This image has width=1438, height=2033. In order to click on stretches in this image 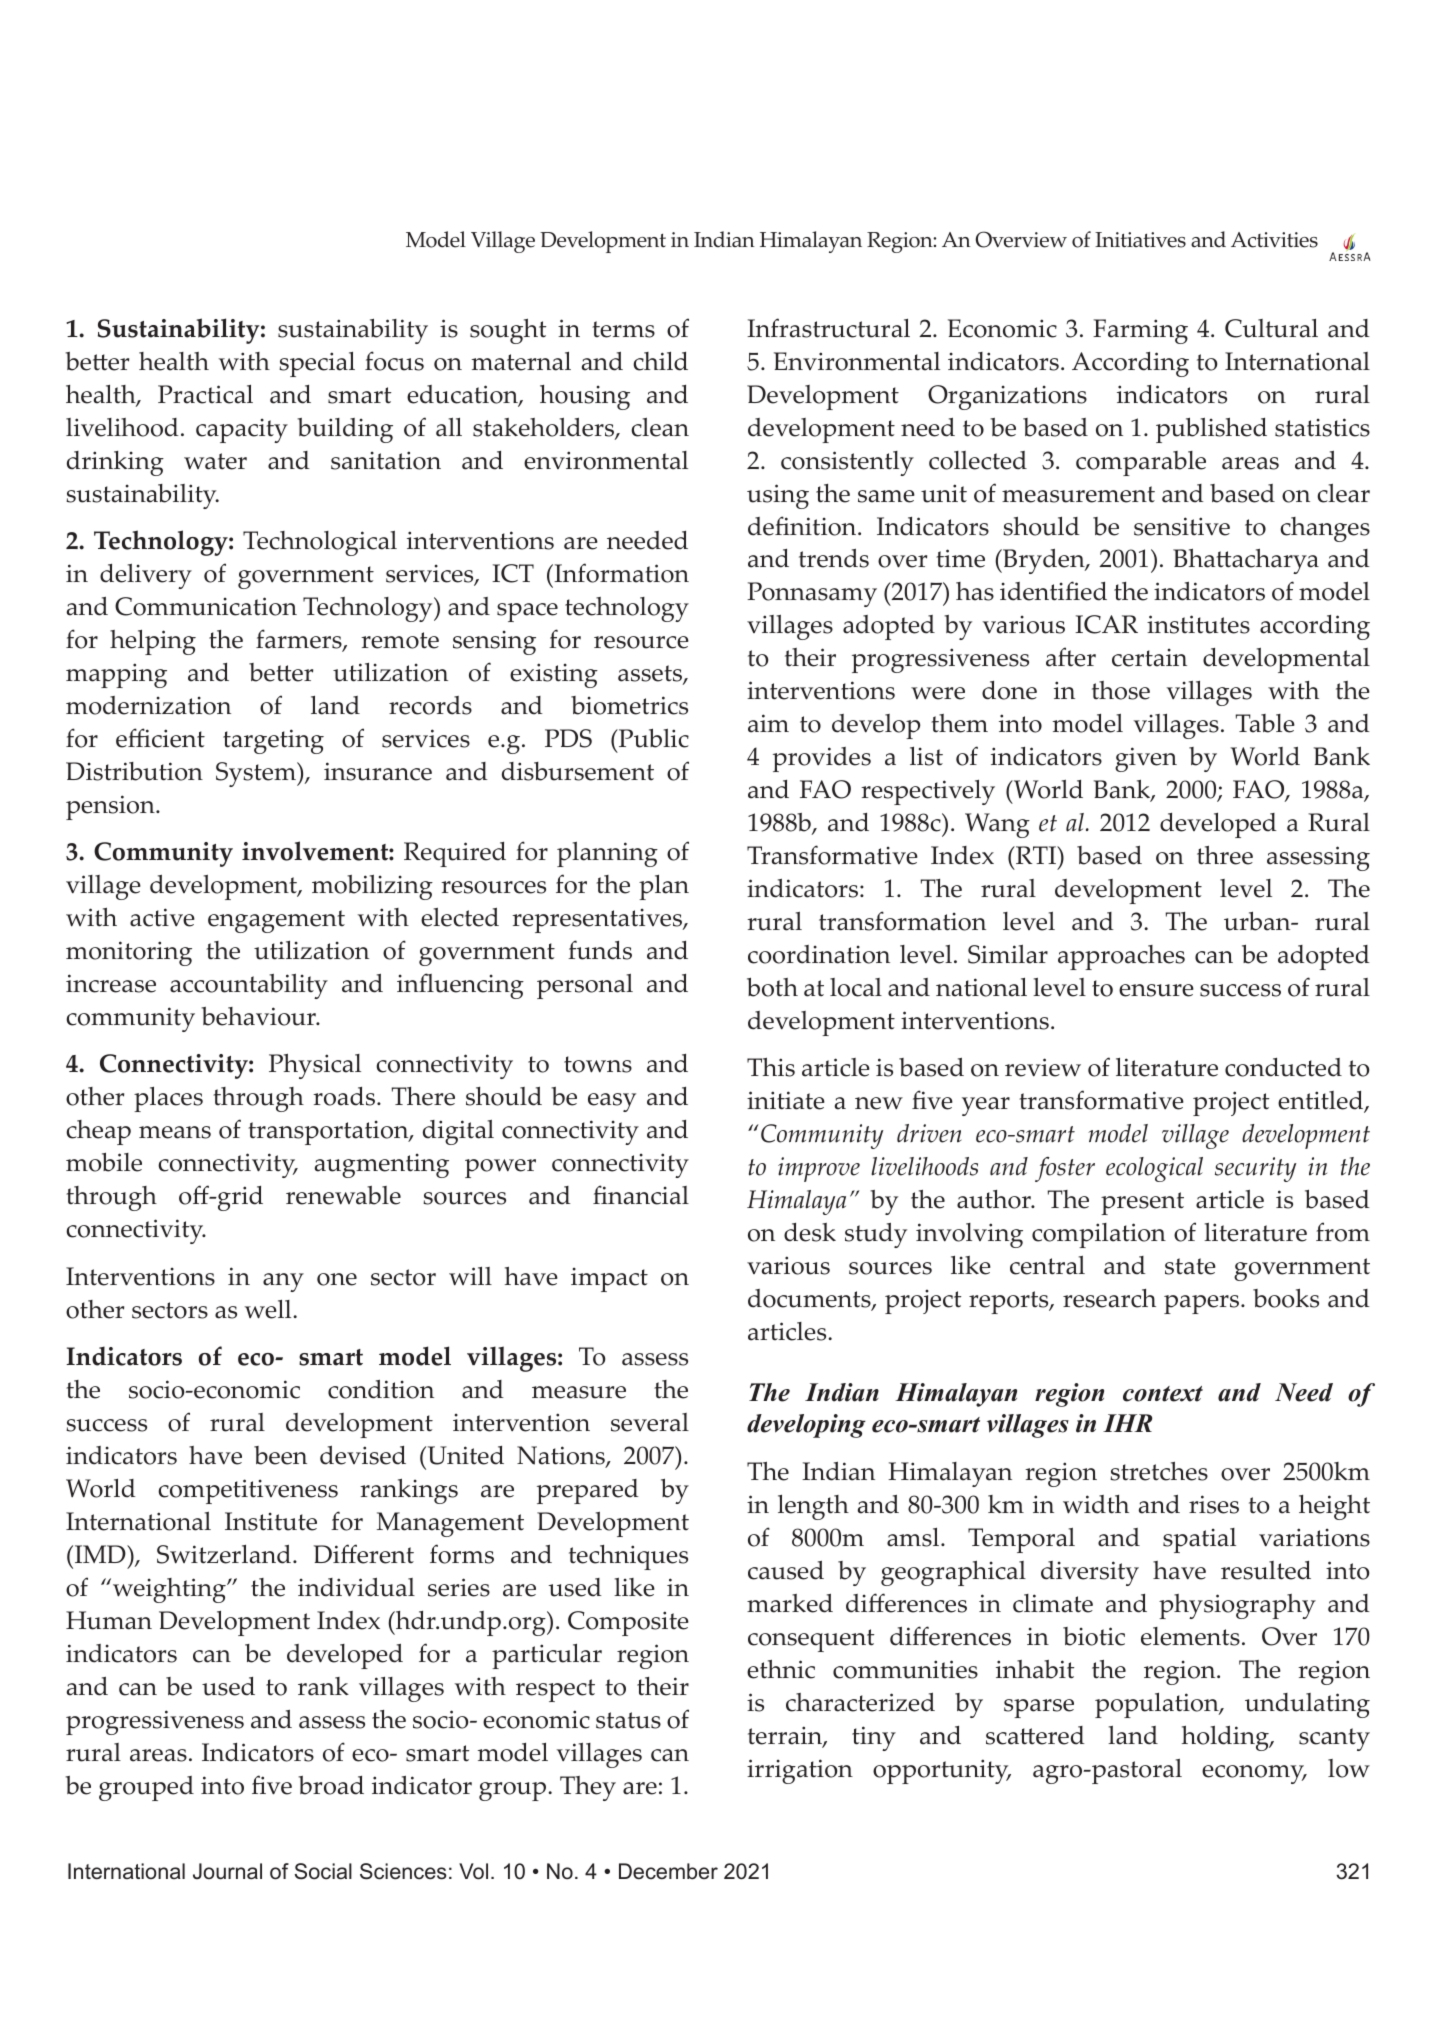, I will do `click(1159, 1471)`.
